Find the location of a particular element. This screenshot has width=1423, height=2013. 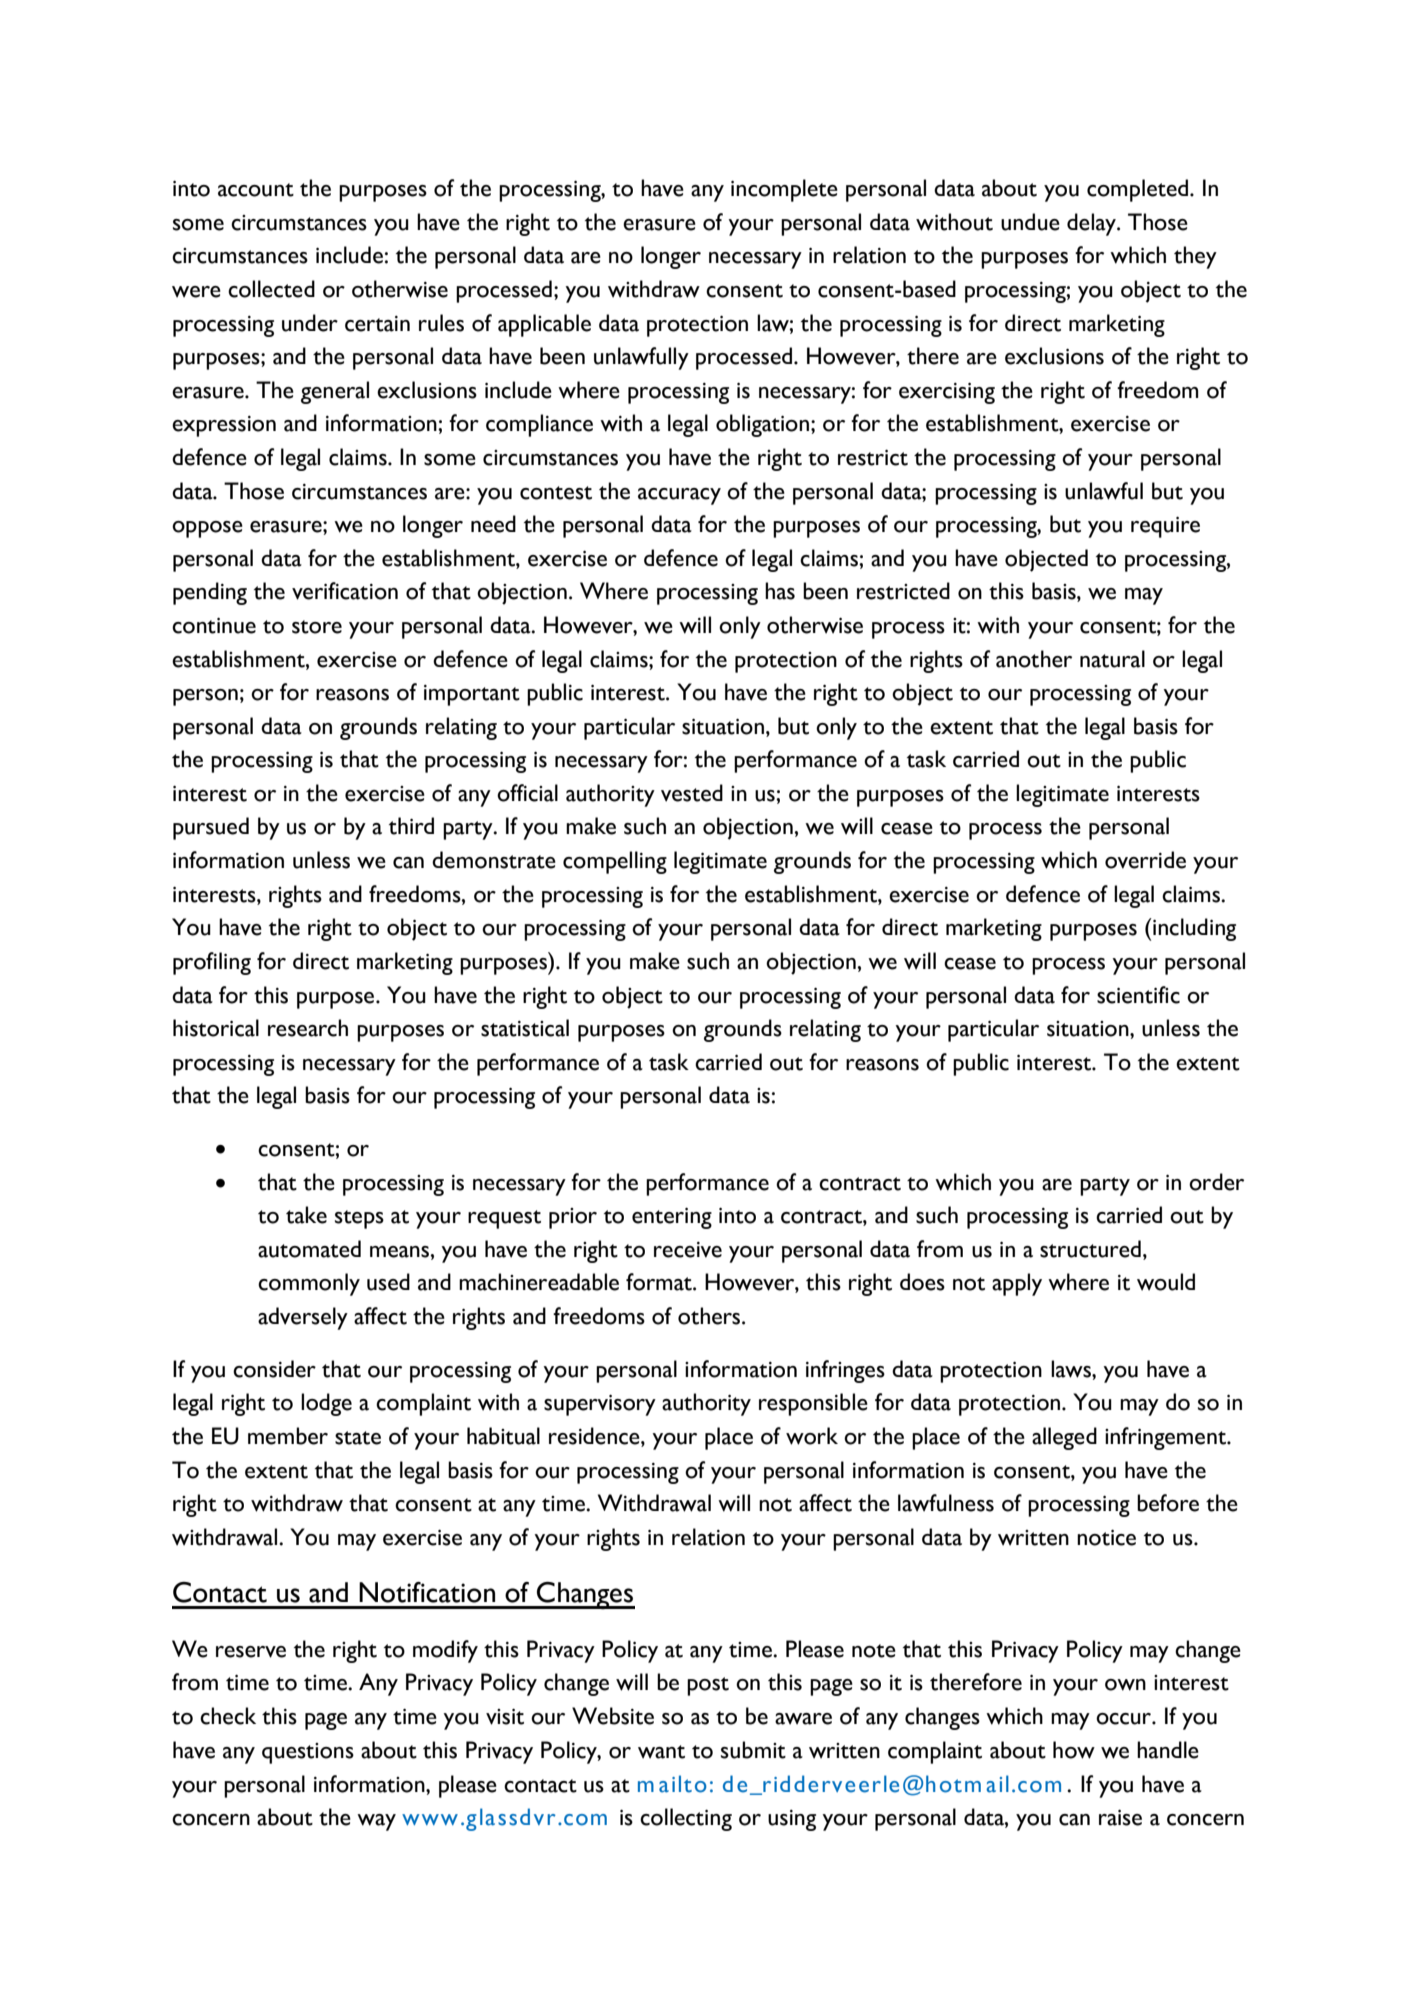

third is located at coordinates (411, 826).
